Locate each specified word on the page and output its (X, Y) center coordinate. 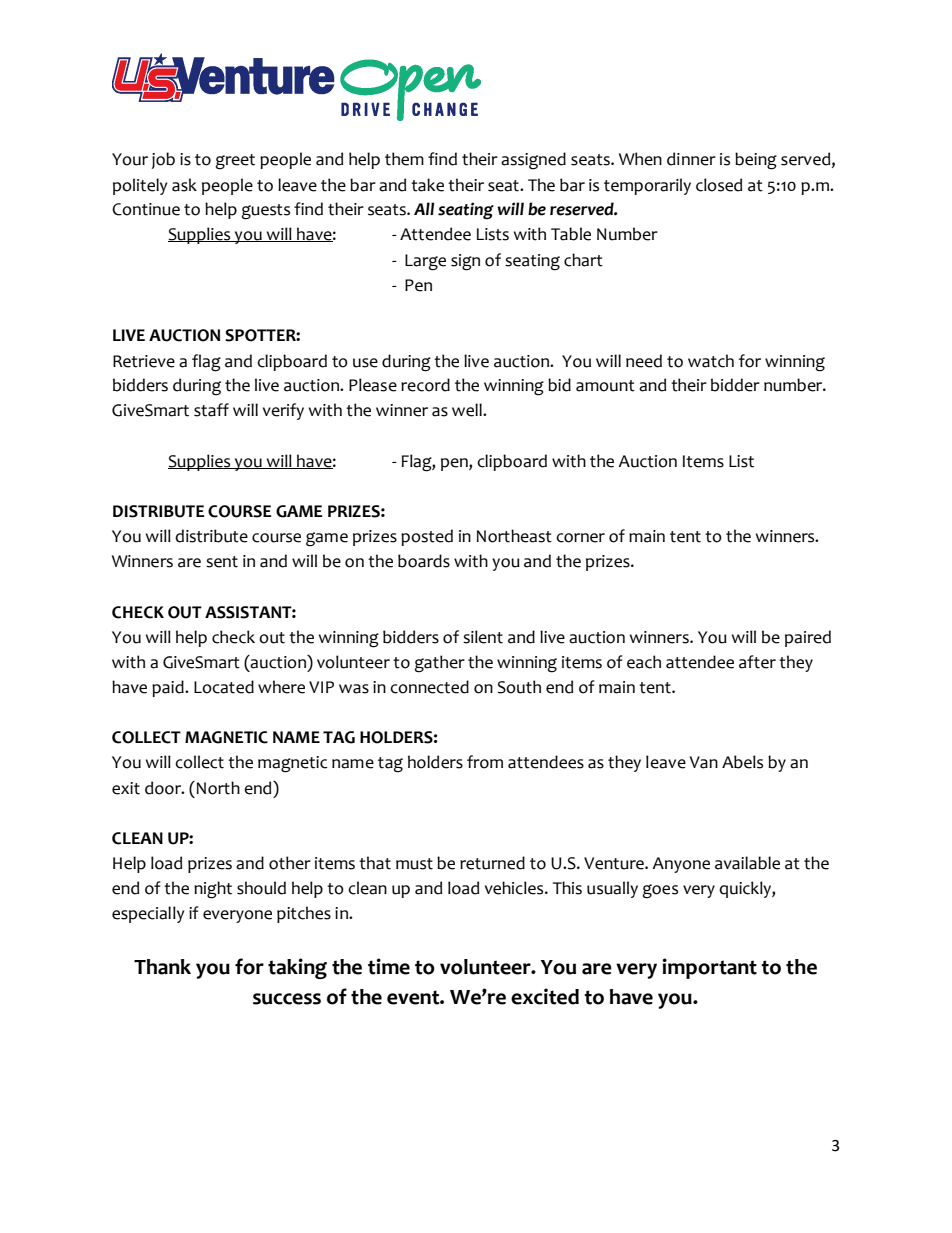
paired (808, 638)
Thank (162, 967)
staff (211, 410)
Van (704, 762)
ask (184, 185)
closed (719, 185)
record (425, 385)
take (427, 185)
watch (711, 361)
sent (222, 562)
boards (424, 561)
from (485, 762)
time (389, 966)
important (709, 968)
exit (126, 788)
